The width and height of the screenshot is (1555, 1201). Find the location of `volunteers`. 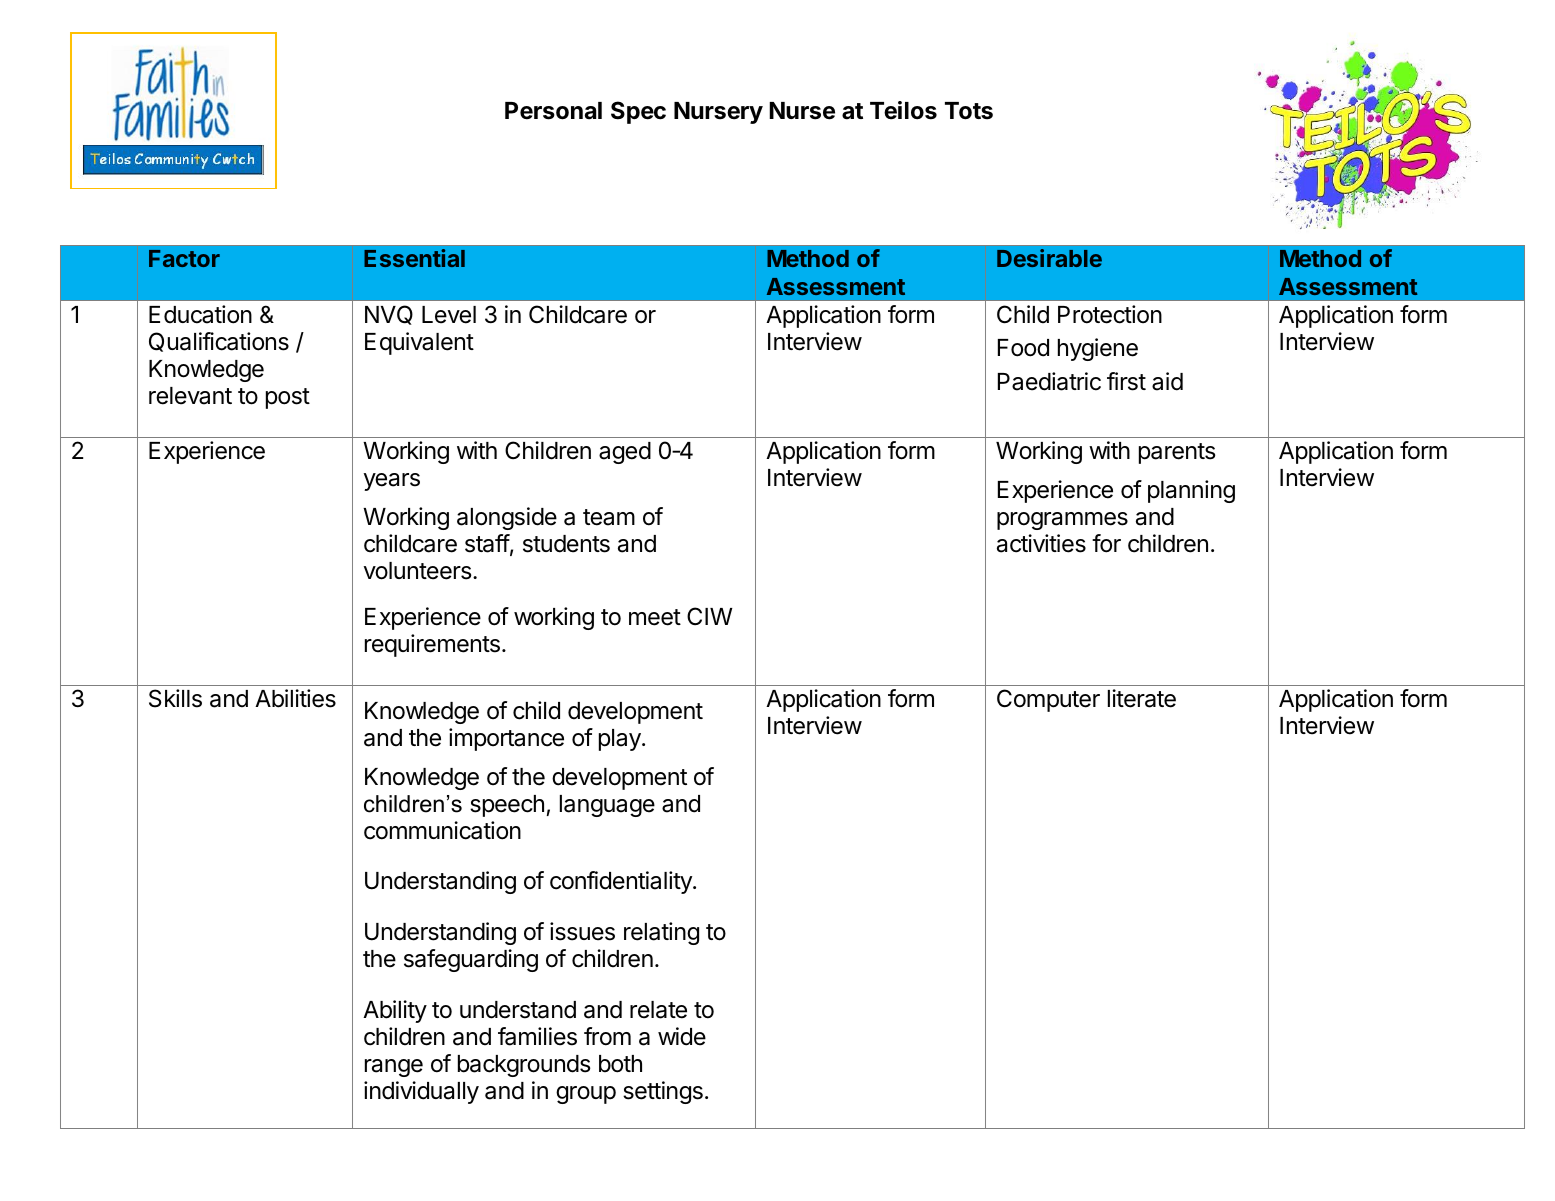

volunteers is located at coordinates (417, 571).
